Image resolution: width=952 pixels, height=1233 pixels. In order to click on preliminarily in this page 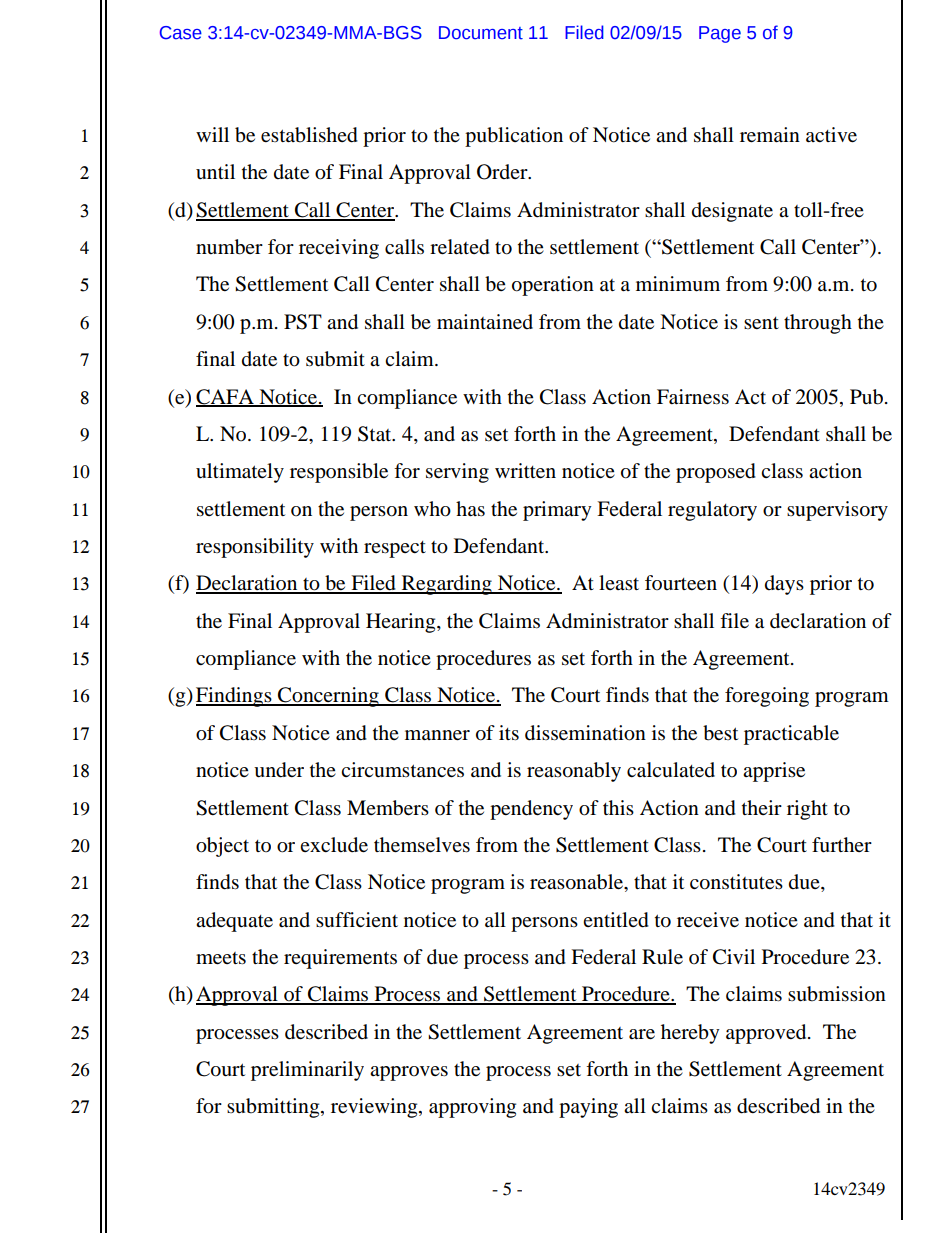, I will do `click(307, 1071)`.
